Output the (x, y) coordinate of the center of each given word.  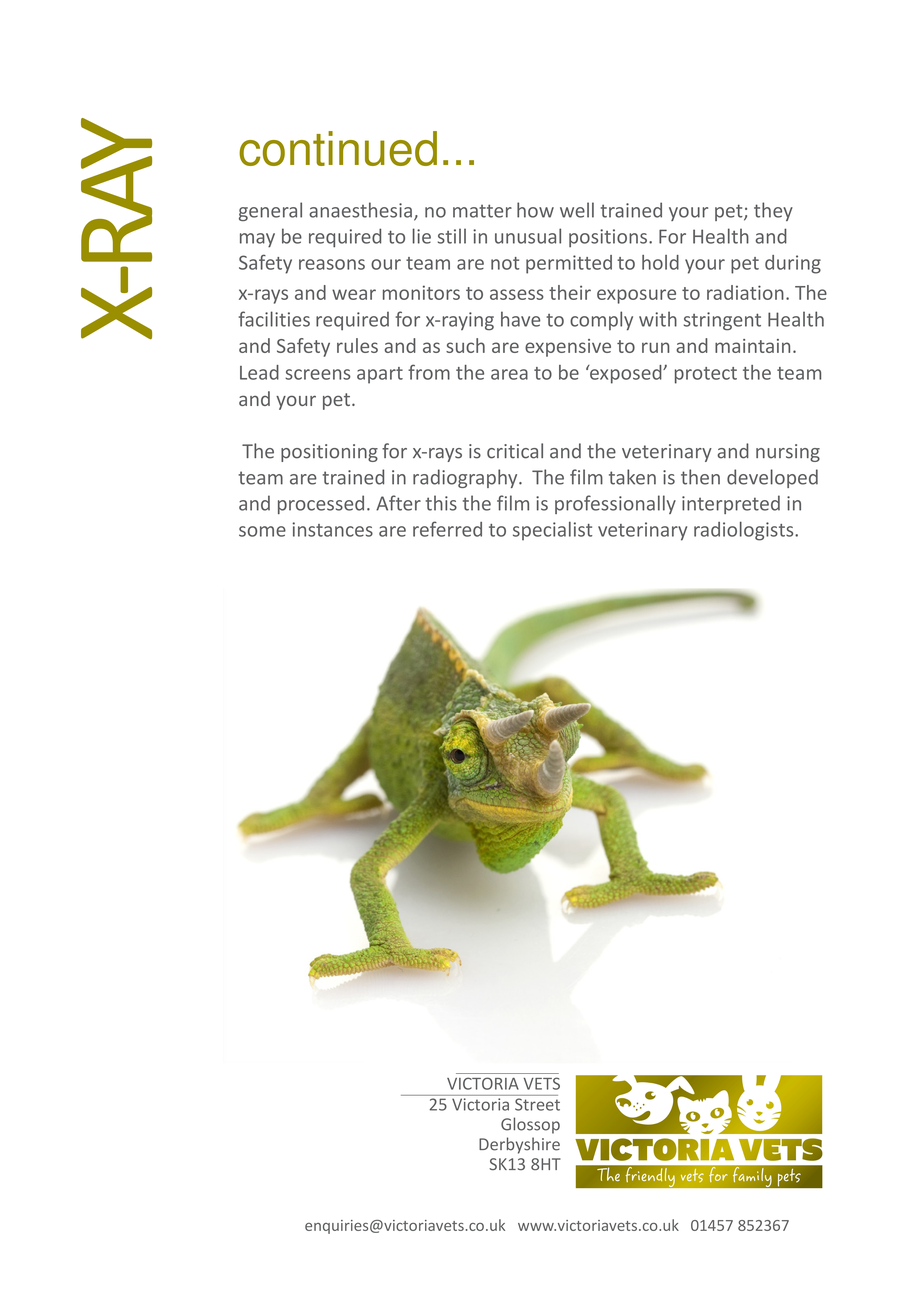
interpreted (731, 504)
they (773, 211)
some (262, 531)
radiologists (745, 531)
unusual (528, 236)
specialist (552, 530)
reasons (332, 264)
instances (332, 529)
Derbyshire (519, 1145)
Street (537, 1104)
